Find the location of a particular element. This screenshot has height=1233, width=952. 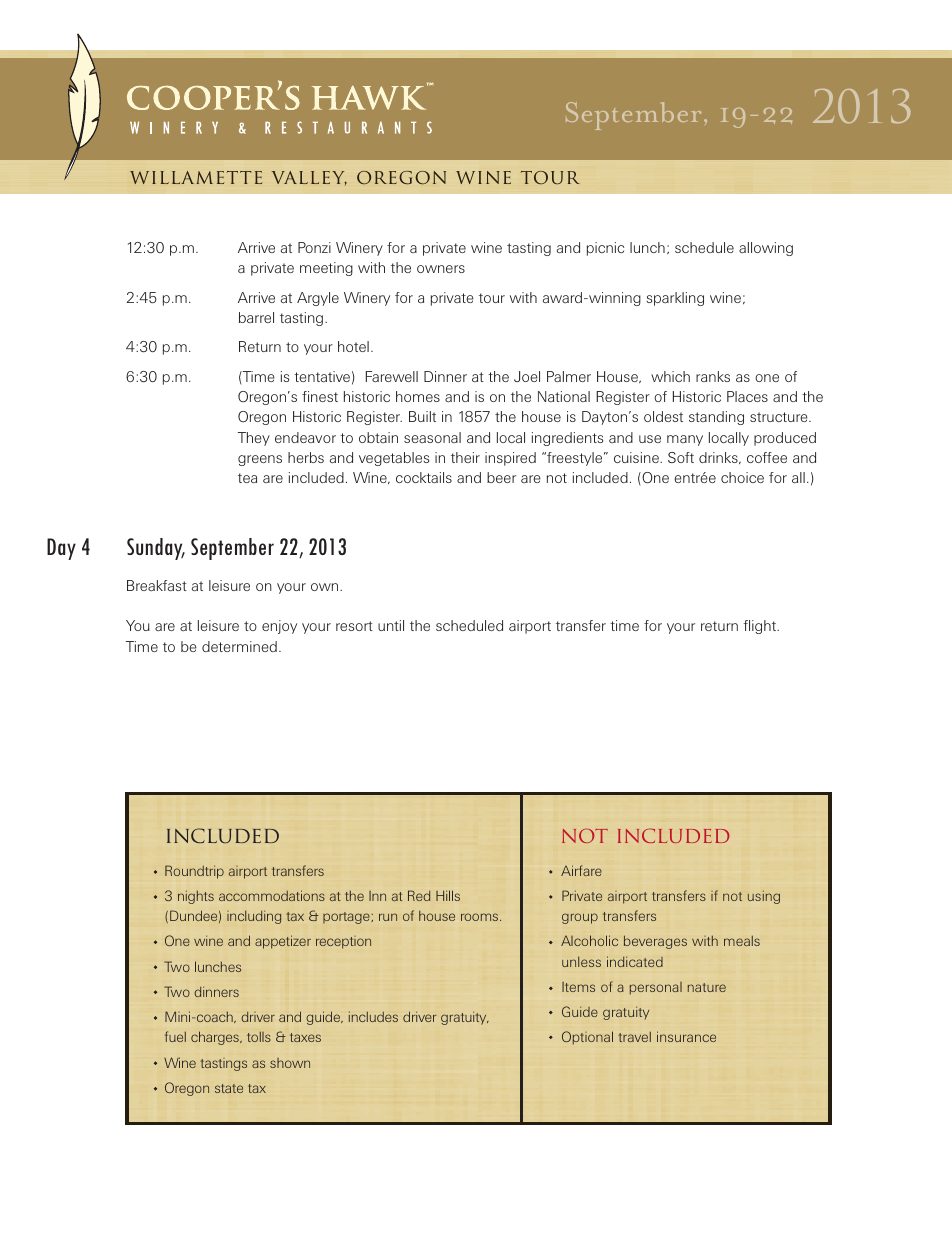

Hills is located at coordinates (448, 895).
